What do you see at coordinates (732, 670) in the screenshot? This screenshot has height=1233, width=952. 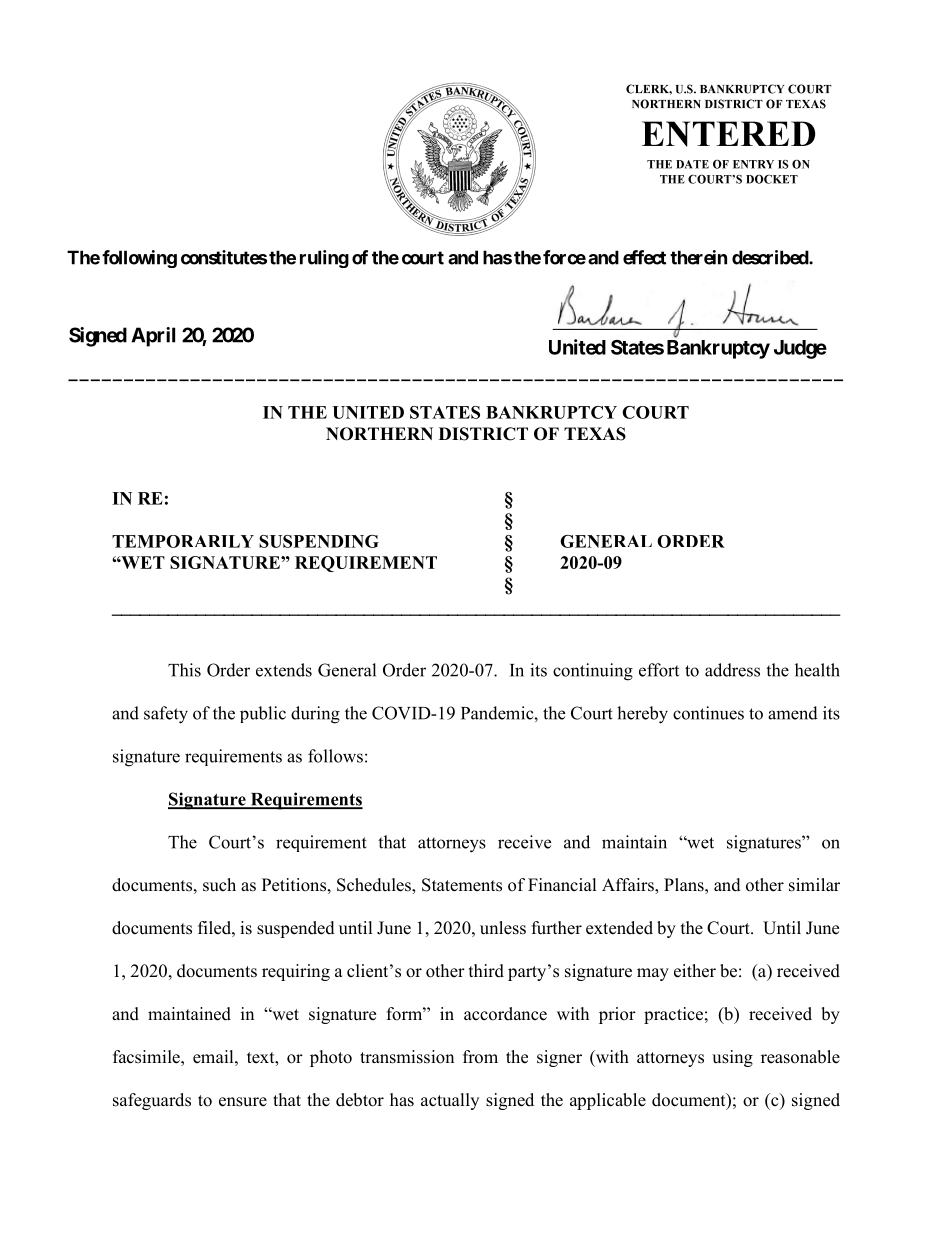 I see `address` at bounding box center [732, 670].
